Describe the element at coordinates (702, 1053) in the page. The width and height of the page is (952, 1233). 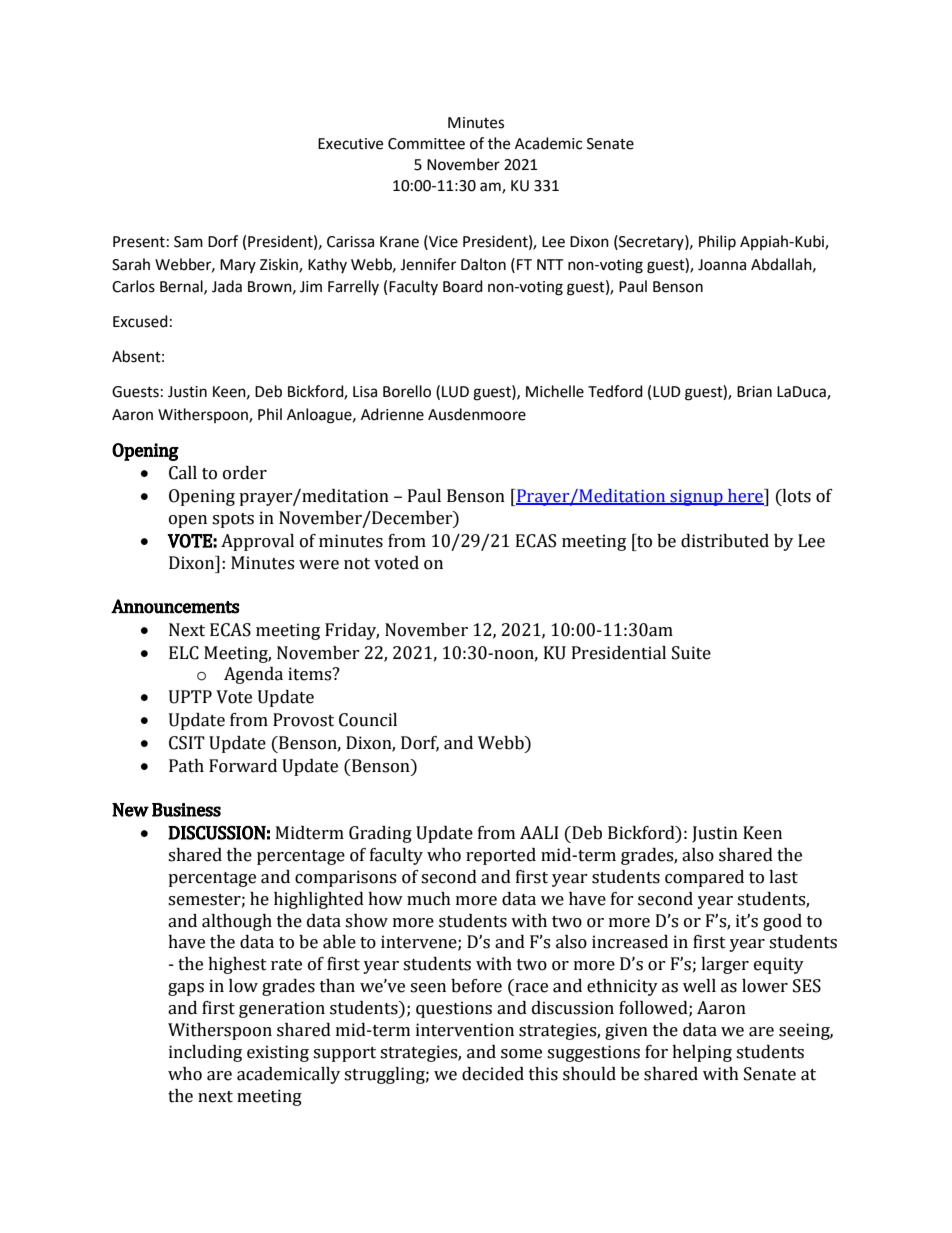
I see `helping` at that location.
